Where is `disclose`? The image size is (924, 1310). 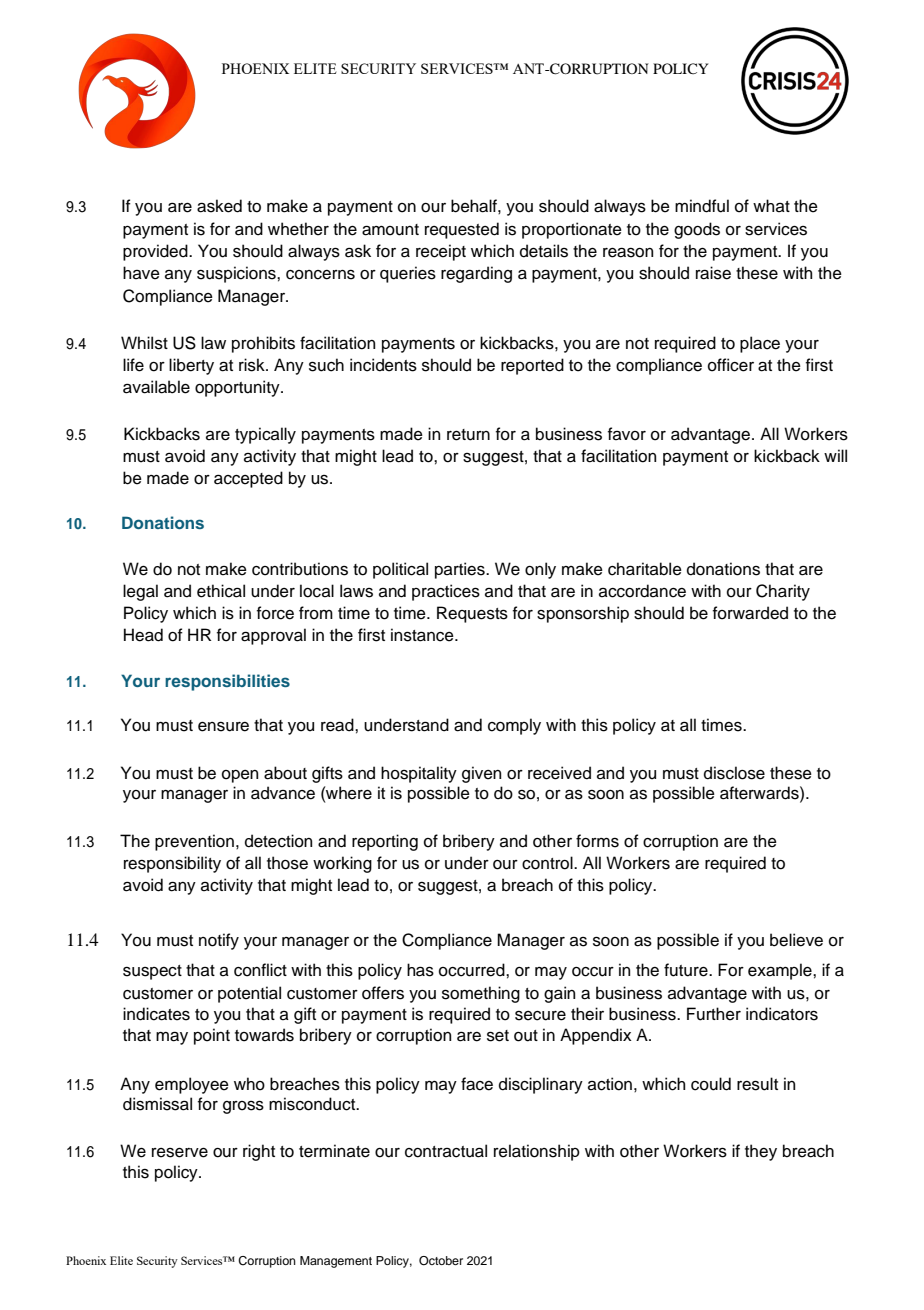
disclose is located at coordinates (734, 773).
